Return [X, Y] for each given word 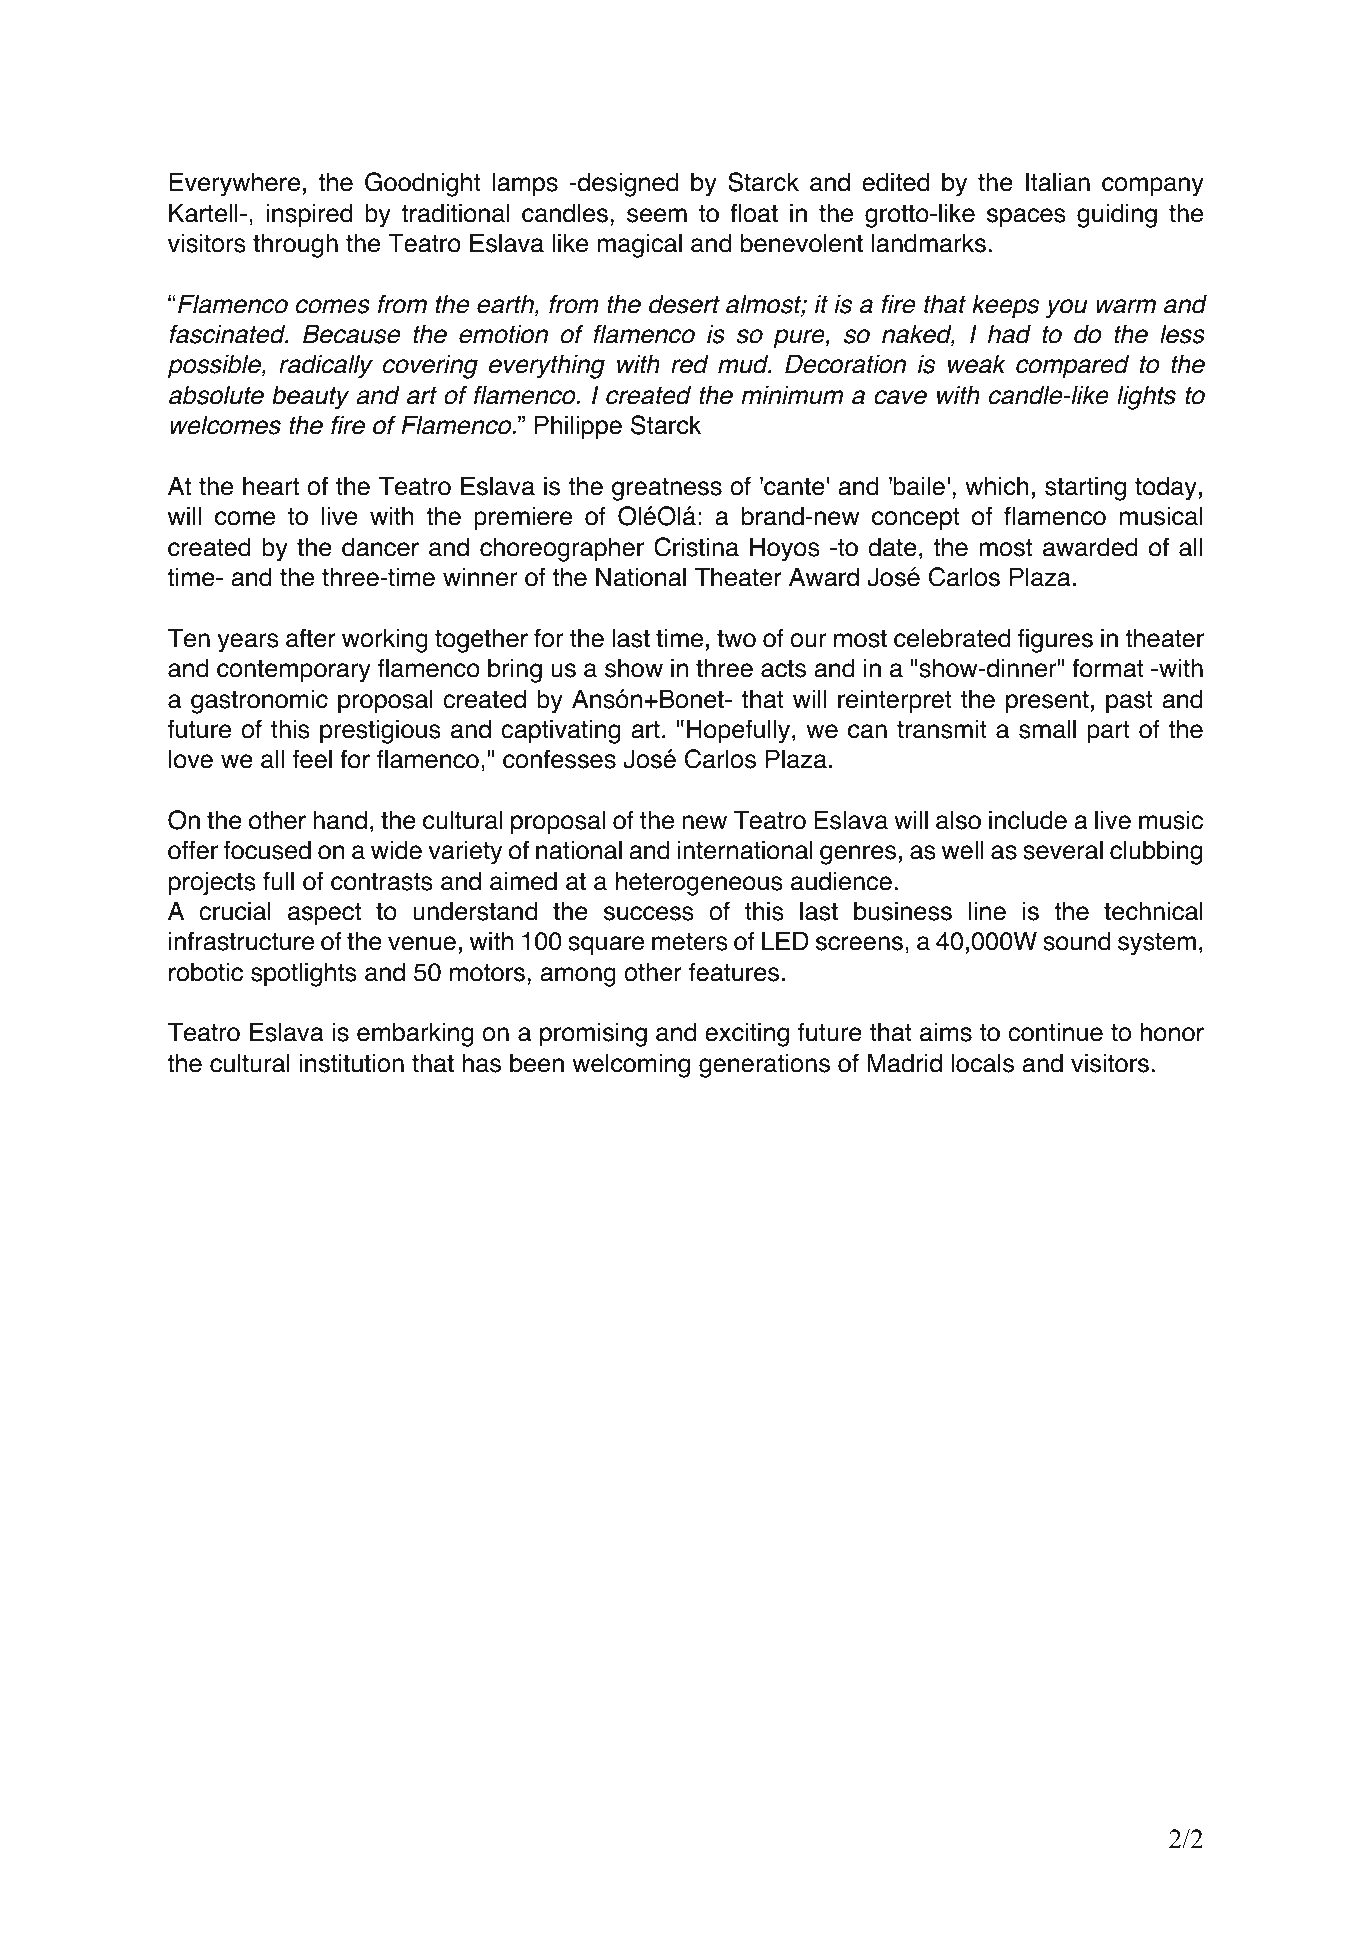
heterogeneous [699, 883]
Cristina [696, 547]
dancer [380, 547]
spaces [1026, 218]
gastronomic [259, 701]
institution [352, 1063]
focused [267, 850]
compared [1072, 366]
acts [783, 669]
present [1047, 702]
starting [1085, 488]
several [1063, 850]
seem [657, 215]
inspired [309, 215]
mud [744, 364]
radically [326, 366]
